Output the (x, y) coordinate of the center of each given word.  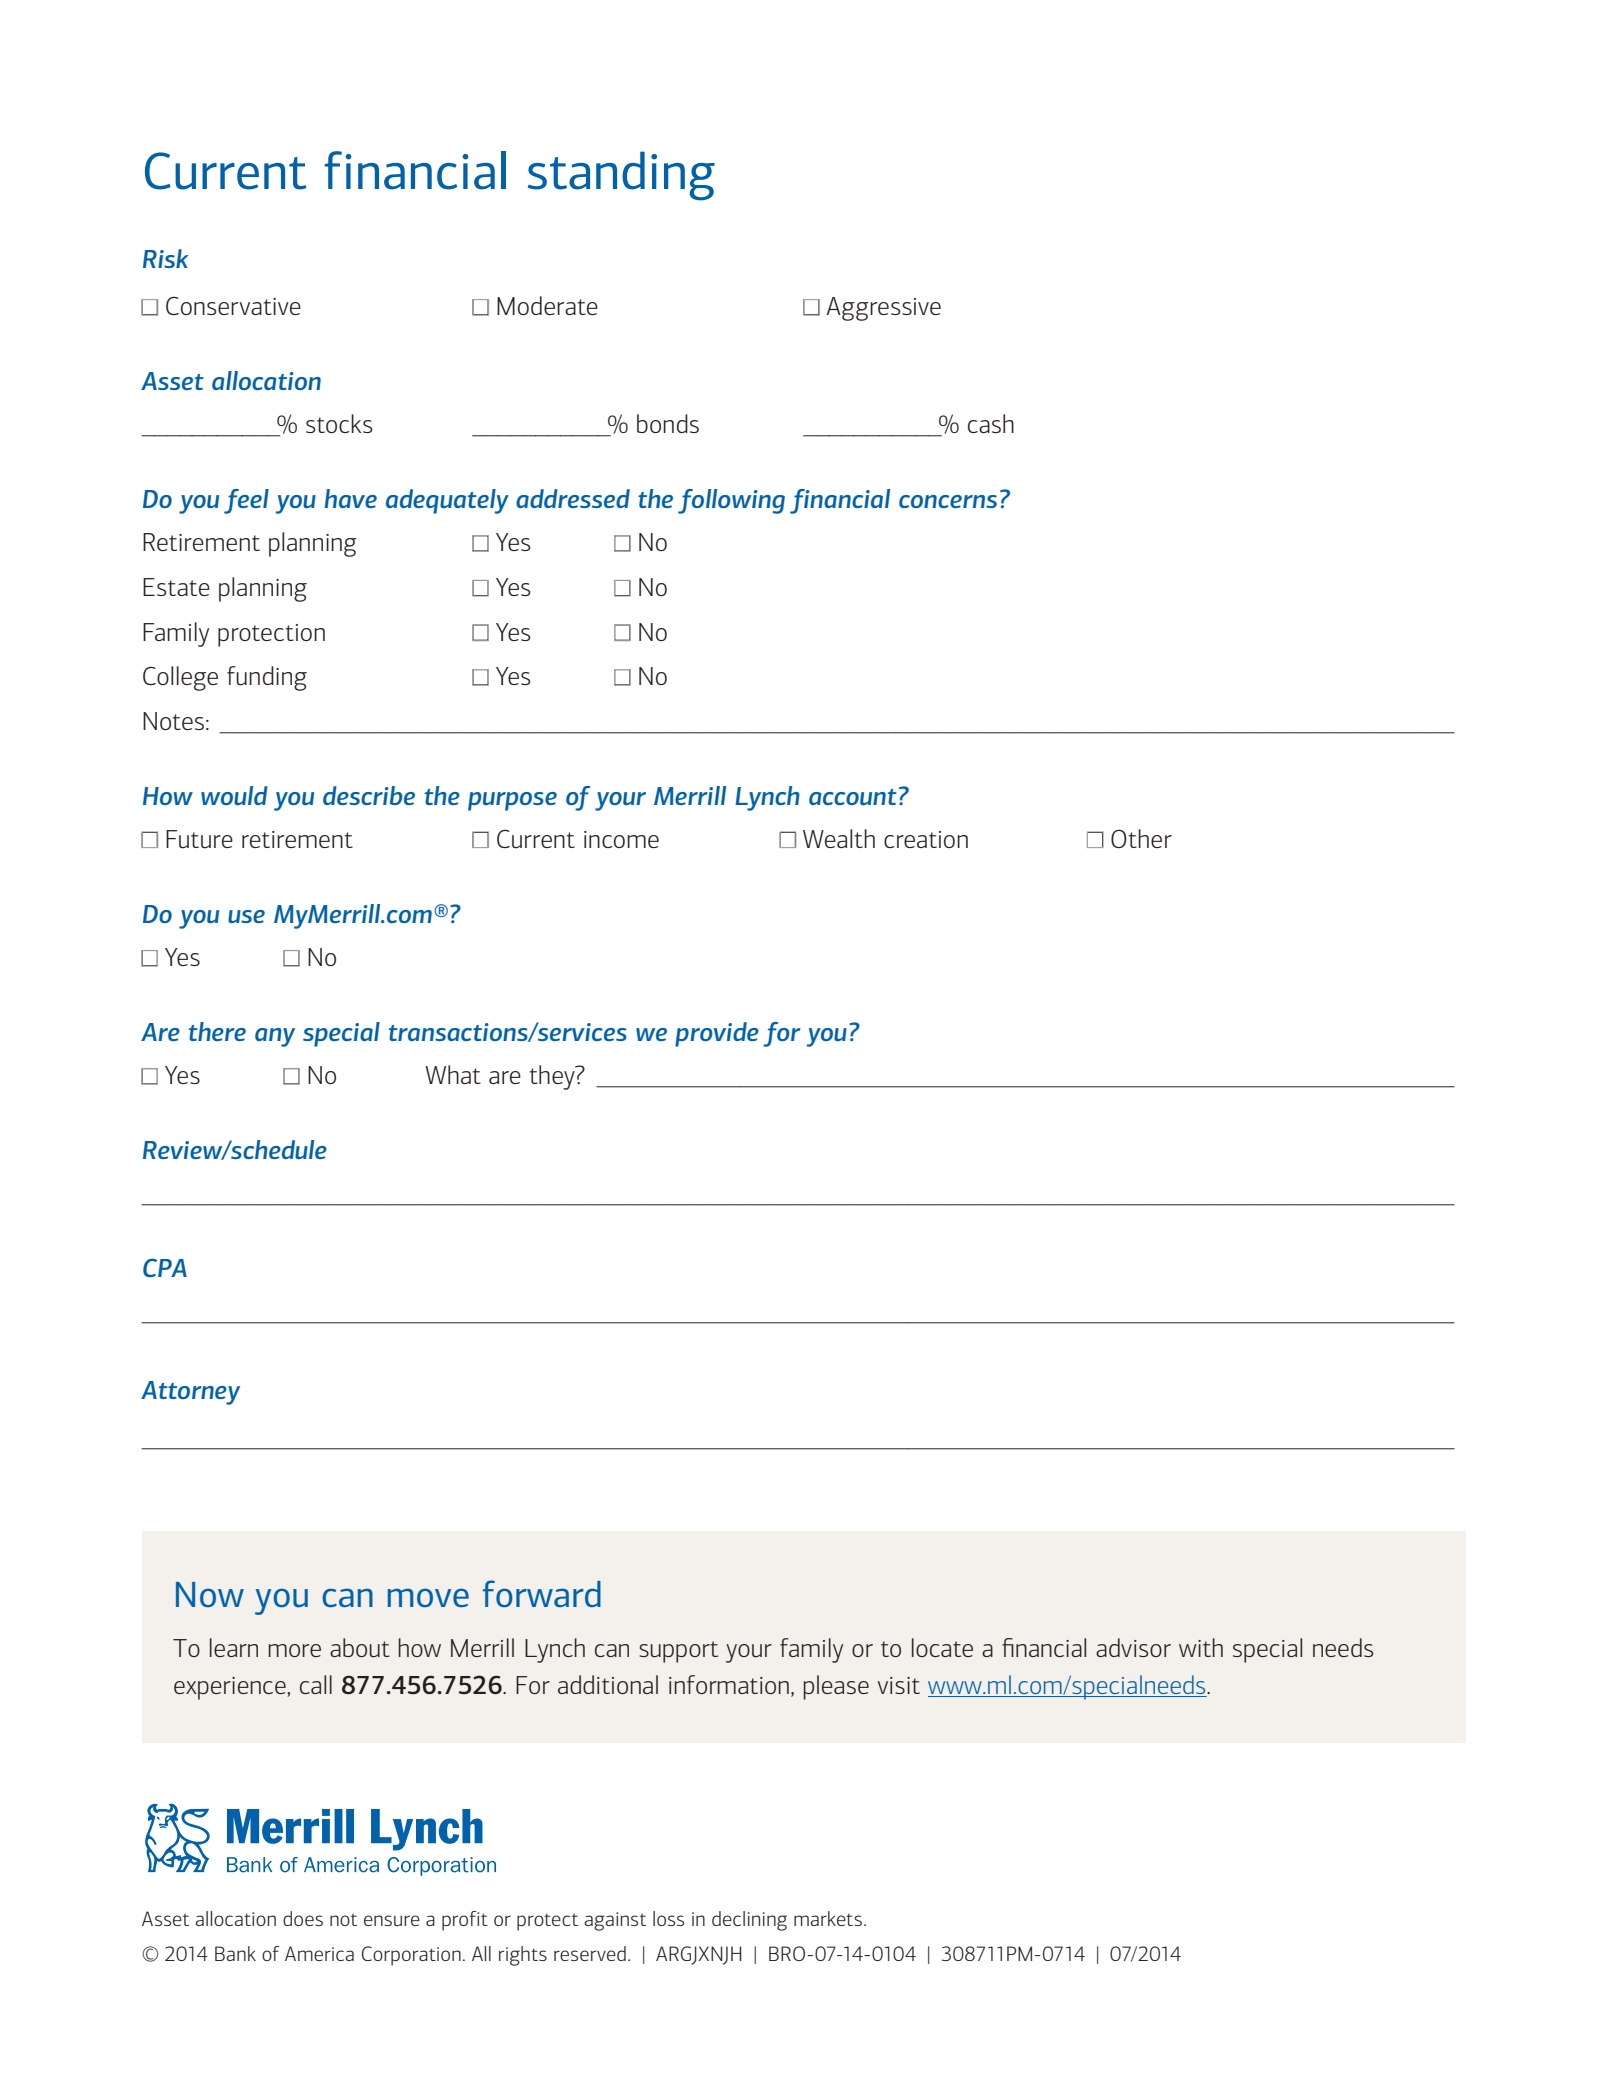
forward (541, 1593)
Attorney (190, 1393)
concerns (948, 501)
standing (621, 176)
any (275, 1037)
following (731, 501)
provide (717, 1034)
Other (1141, 838)
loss (668, 1918)
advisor (1133, 1647)
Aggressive (883, 309)
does (303, 1918)
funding (267, 678)
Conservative (233, 306)
